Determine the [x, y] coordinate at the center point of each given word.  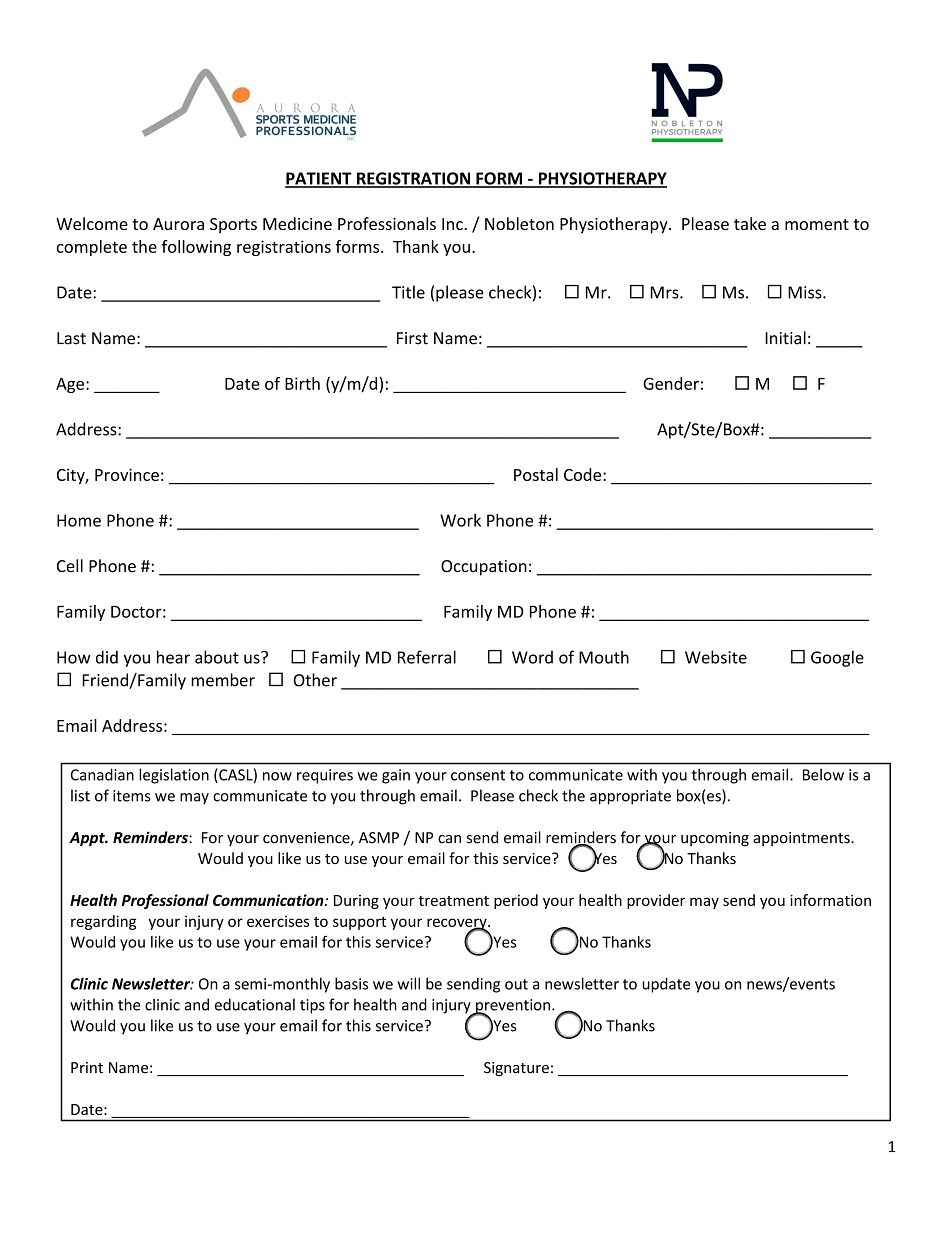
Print [87, 1068]
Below [823, 774]
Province [127, 474]
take [750, 223]
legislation [174, 776]
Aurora [178, 224]
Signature [516, 1069]
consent [478, 775]
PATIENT [319, 179]
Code [584, 474]
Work [460, 520]
